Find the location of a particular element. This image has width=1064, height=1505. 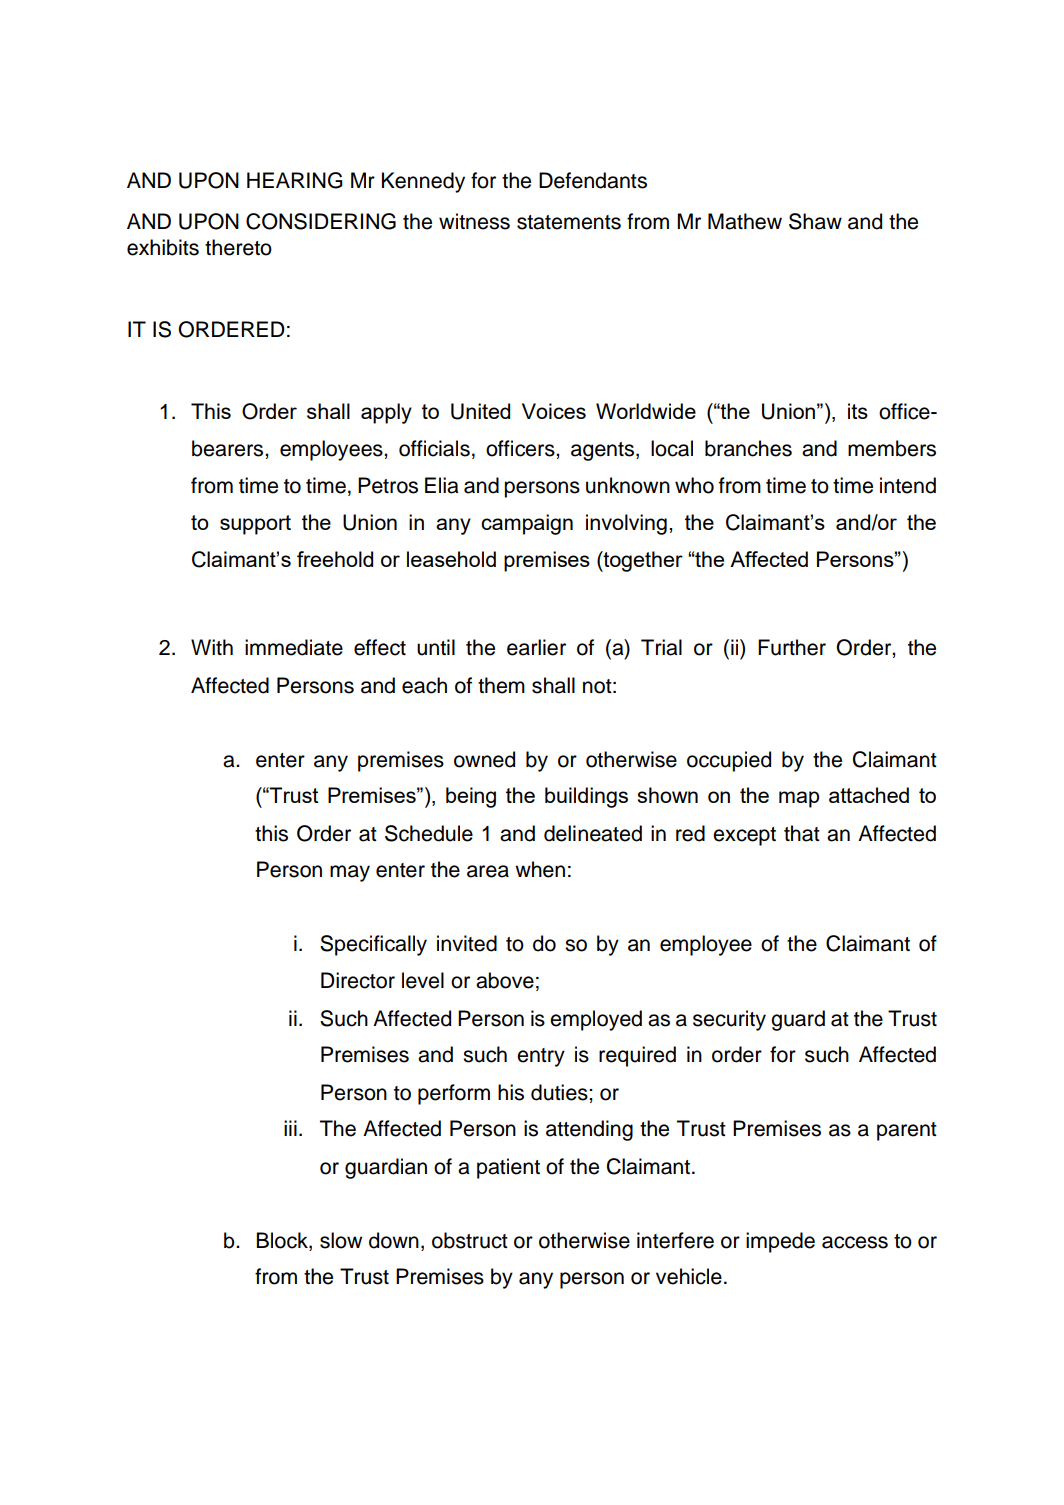

that is located at coordinates (802, 833).
